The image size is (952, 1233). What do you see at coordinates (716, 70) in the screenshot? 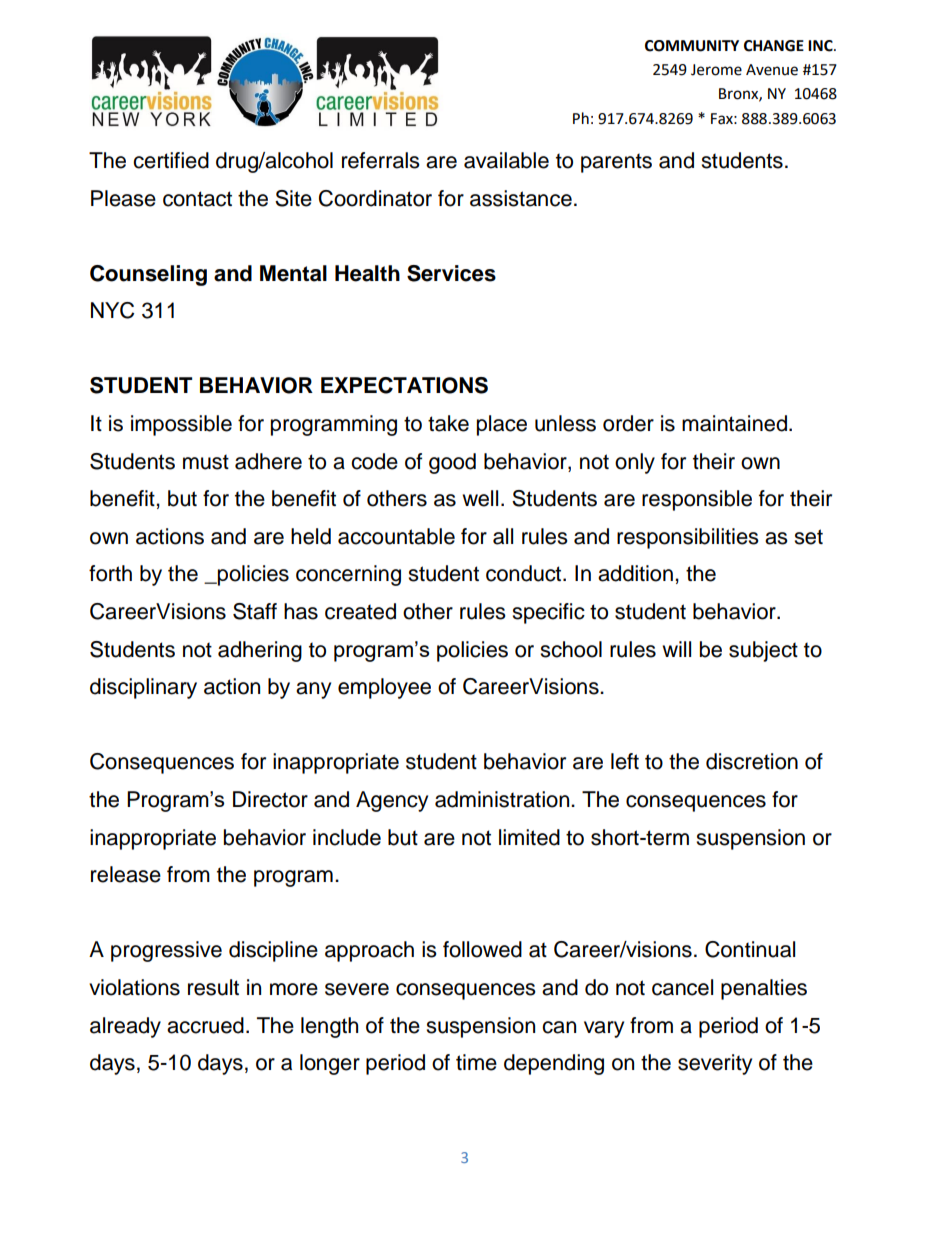
I see `Jerome` at bounding box center [716, 70].
